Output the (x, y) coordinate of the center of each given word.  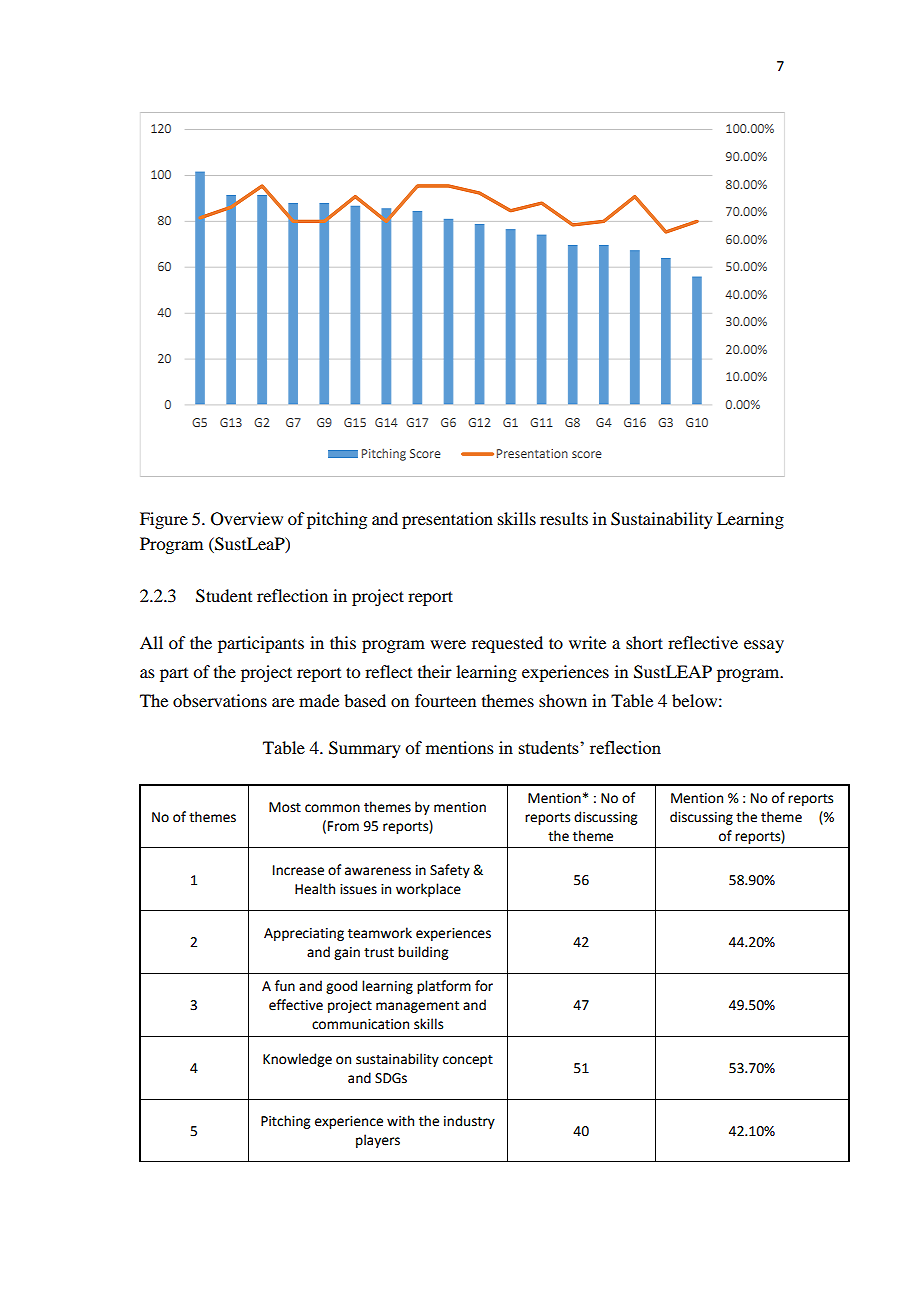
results (564, 518)
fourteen (445, 700)
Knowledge (297, 1060)
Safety (450, 871)
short (644, 642)
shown (563, 700)
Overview (247, 519)
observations (220, 700)
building (423, 953)
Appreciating (304, 934)
